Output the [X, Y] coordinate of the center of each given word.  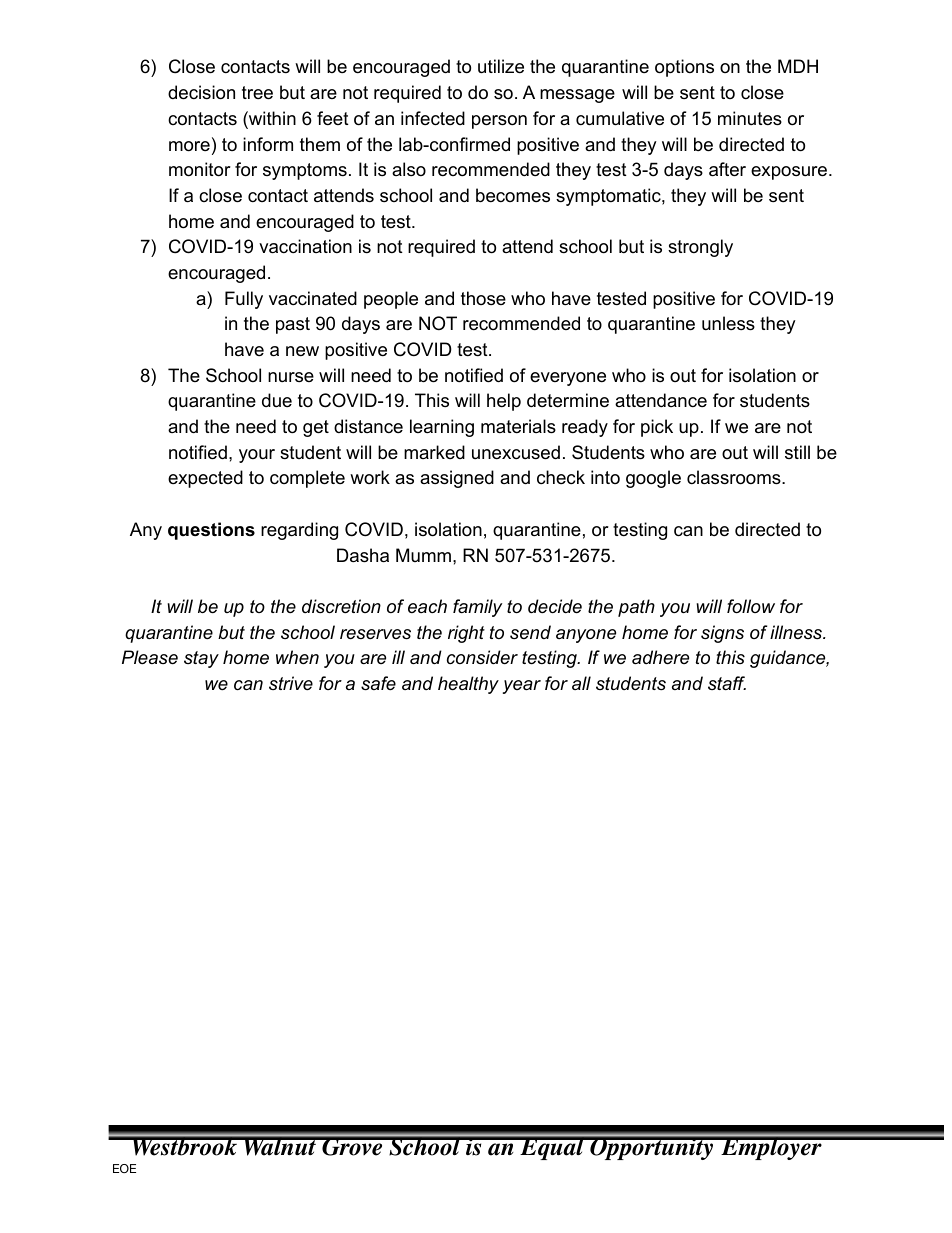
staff [727, 683]
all [581, 683]
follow [751, 606]
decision [201, 92]
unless [728, 323]
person [499, 122]
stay [201, 659]
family [477, 608]
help [504, 402]
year [522, 687]
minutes [750, 118]
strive [291, 683]
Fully [244, 300]
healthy [468, 685]
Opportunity [652, 1148]
